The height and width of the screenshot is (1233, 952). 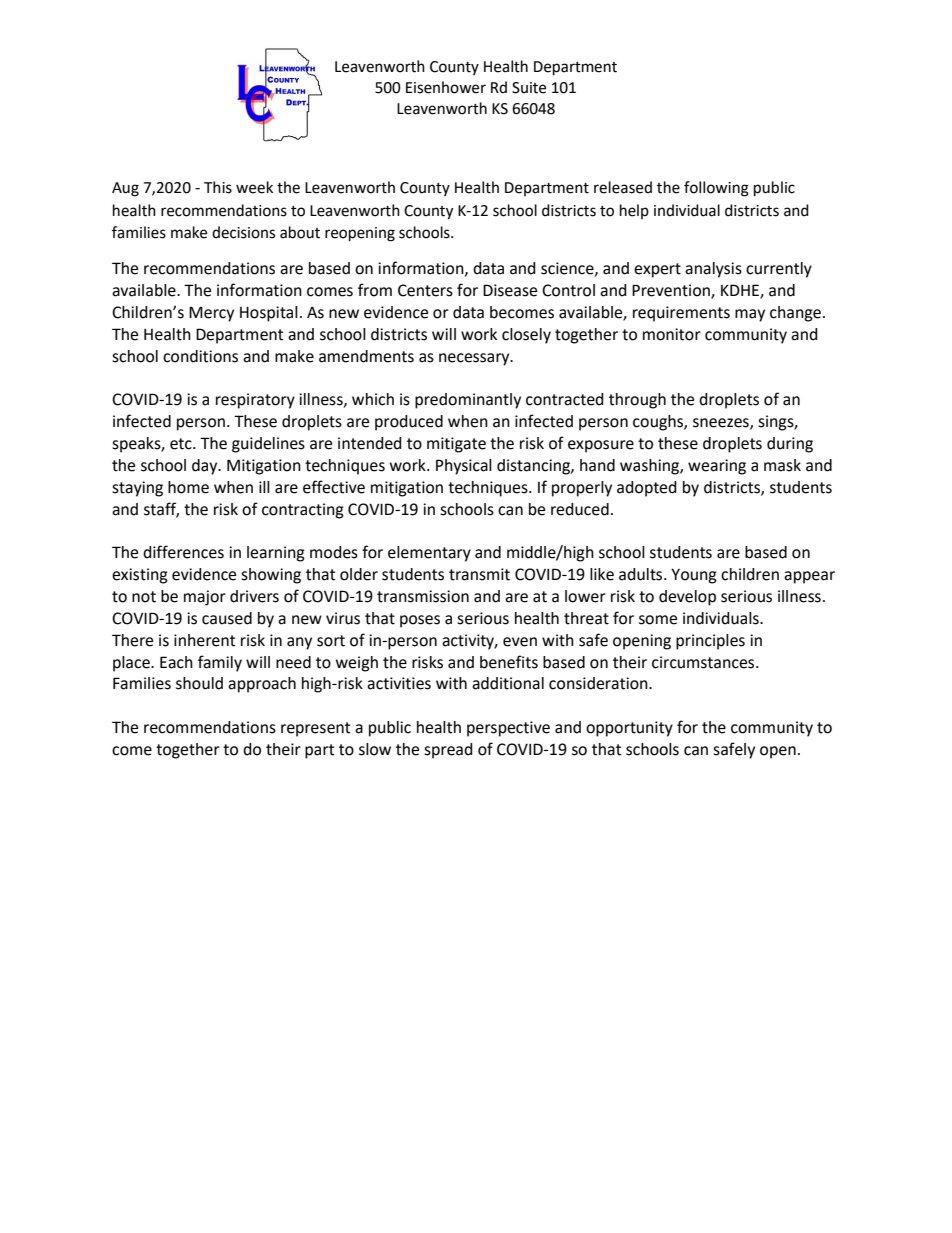 What do you see at coordinates (790, 445) in the screenshot?
I see `during` at bounding box center [790, 445].
